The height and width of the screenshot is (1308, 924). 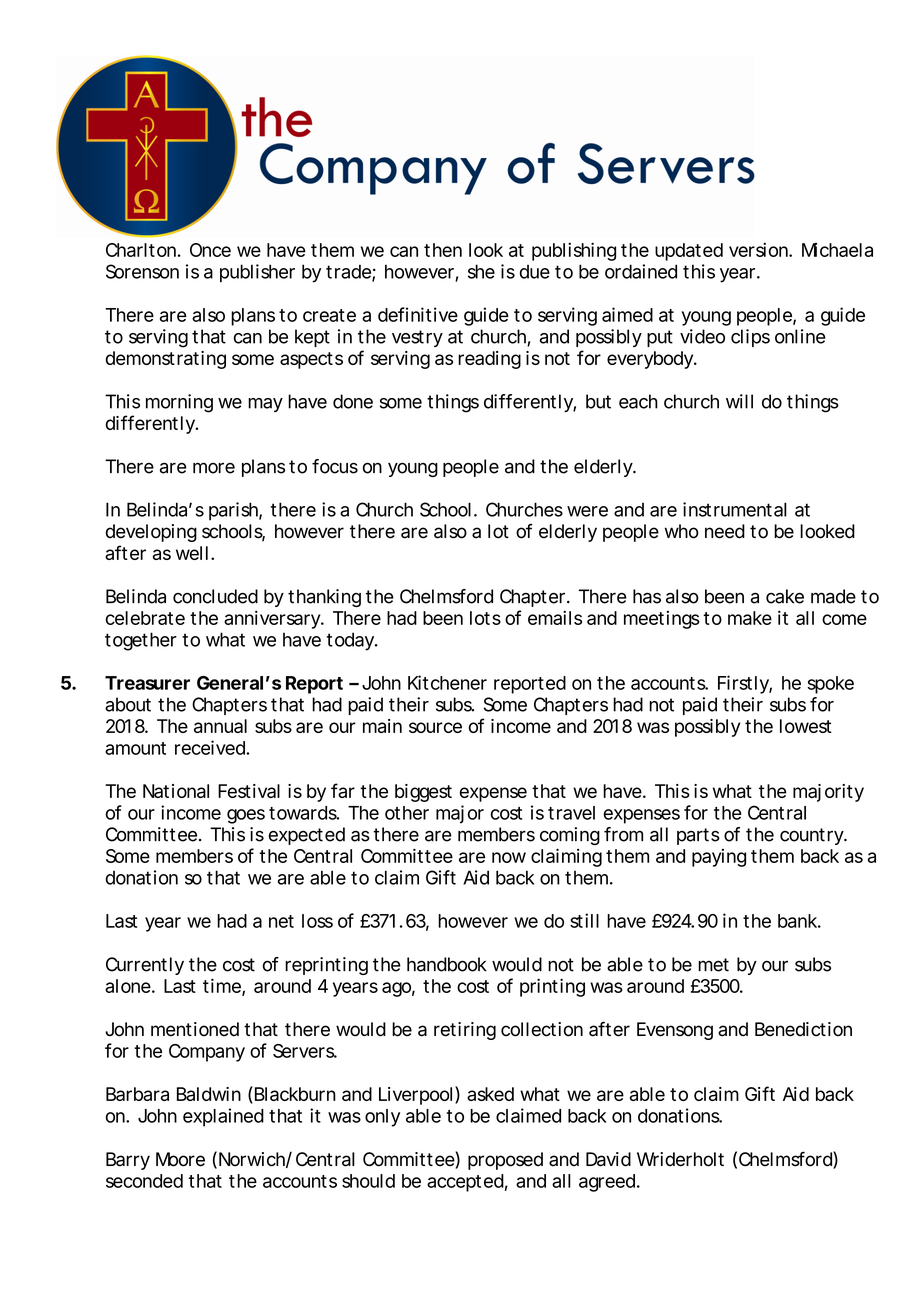 What do you see at coordinates (759, 249) in the screenshot?
I see `version` at bounding box center [759, 249].
